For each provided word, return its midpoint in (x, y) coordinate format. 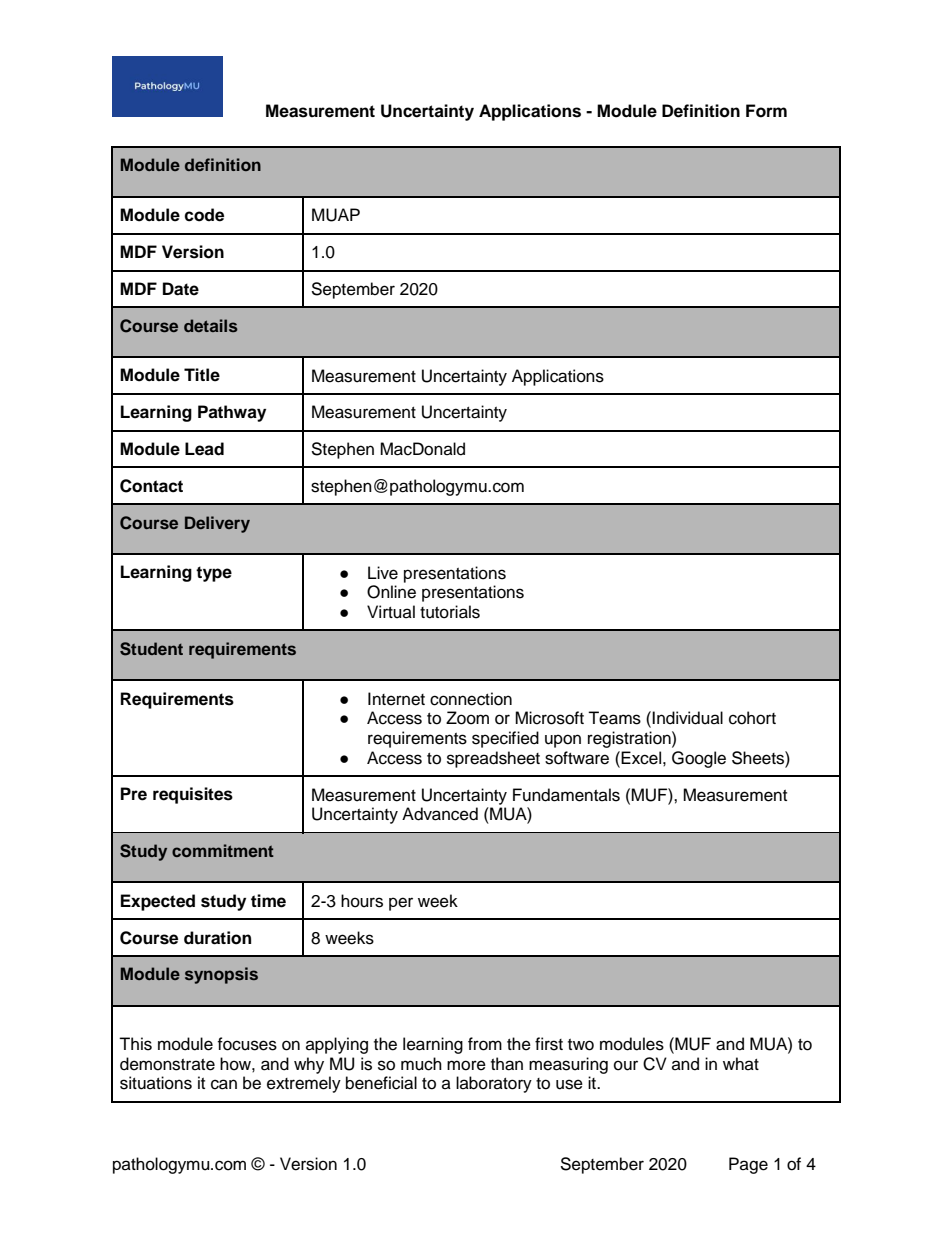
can (224, 1084)
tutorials (450, 612)
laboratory (494, 1084)
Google (699, 759)
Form (766, 111)
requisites (193, 795)
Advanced (440, 814)
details (211, 325)
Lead (204, 449)
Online (391, 592)
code (204, 215)
